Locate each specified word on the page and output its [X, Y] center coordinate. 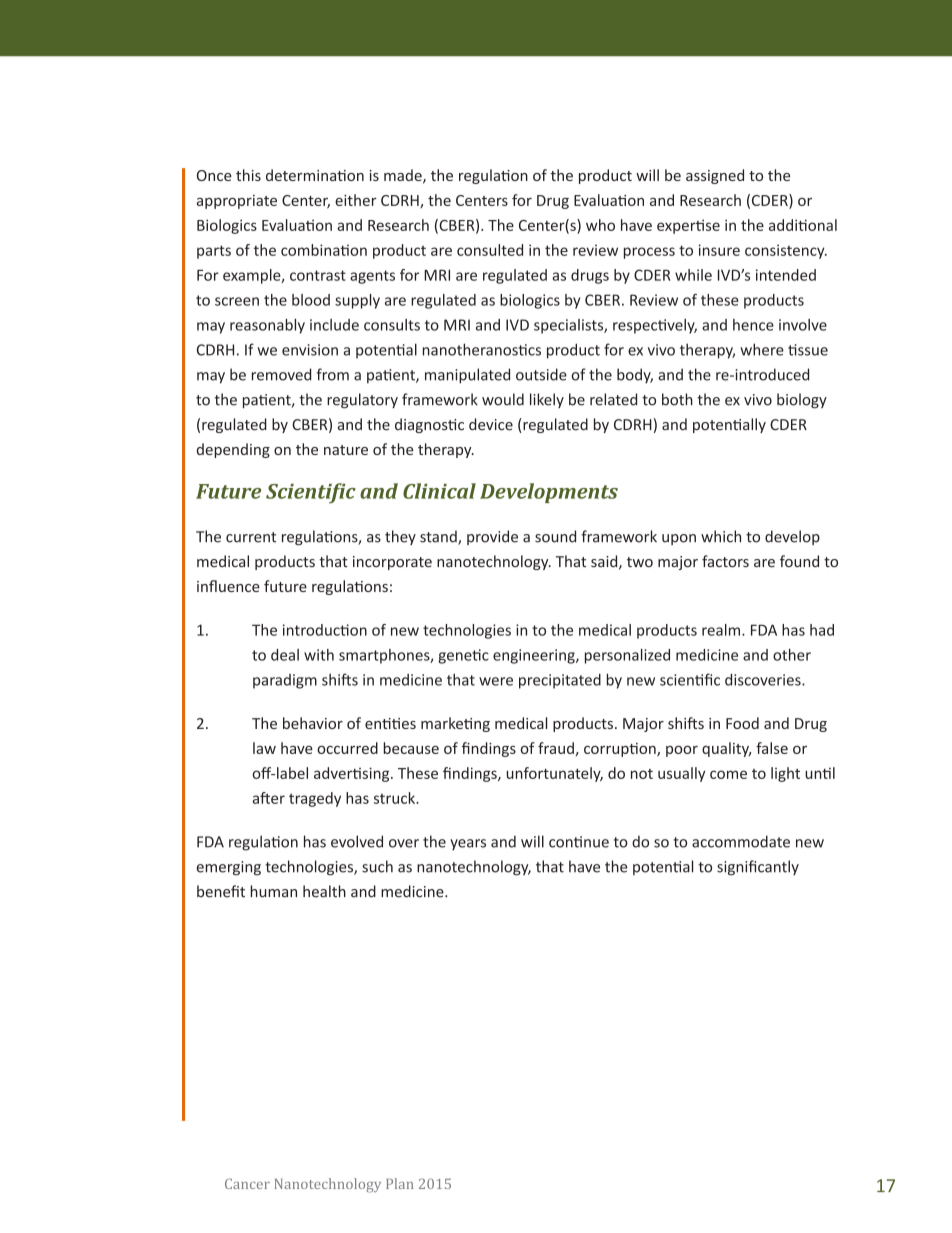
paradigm [285, 681]
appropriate [237, 202]
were [496, 681]
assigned [715, 176]
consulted [490, 250]
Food [742, 723]
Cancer [247, 1183]
